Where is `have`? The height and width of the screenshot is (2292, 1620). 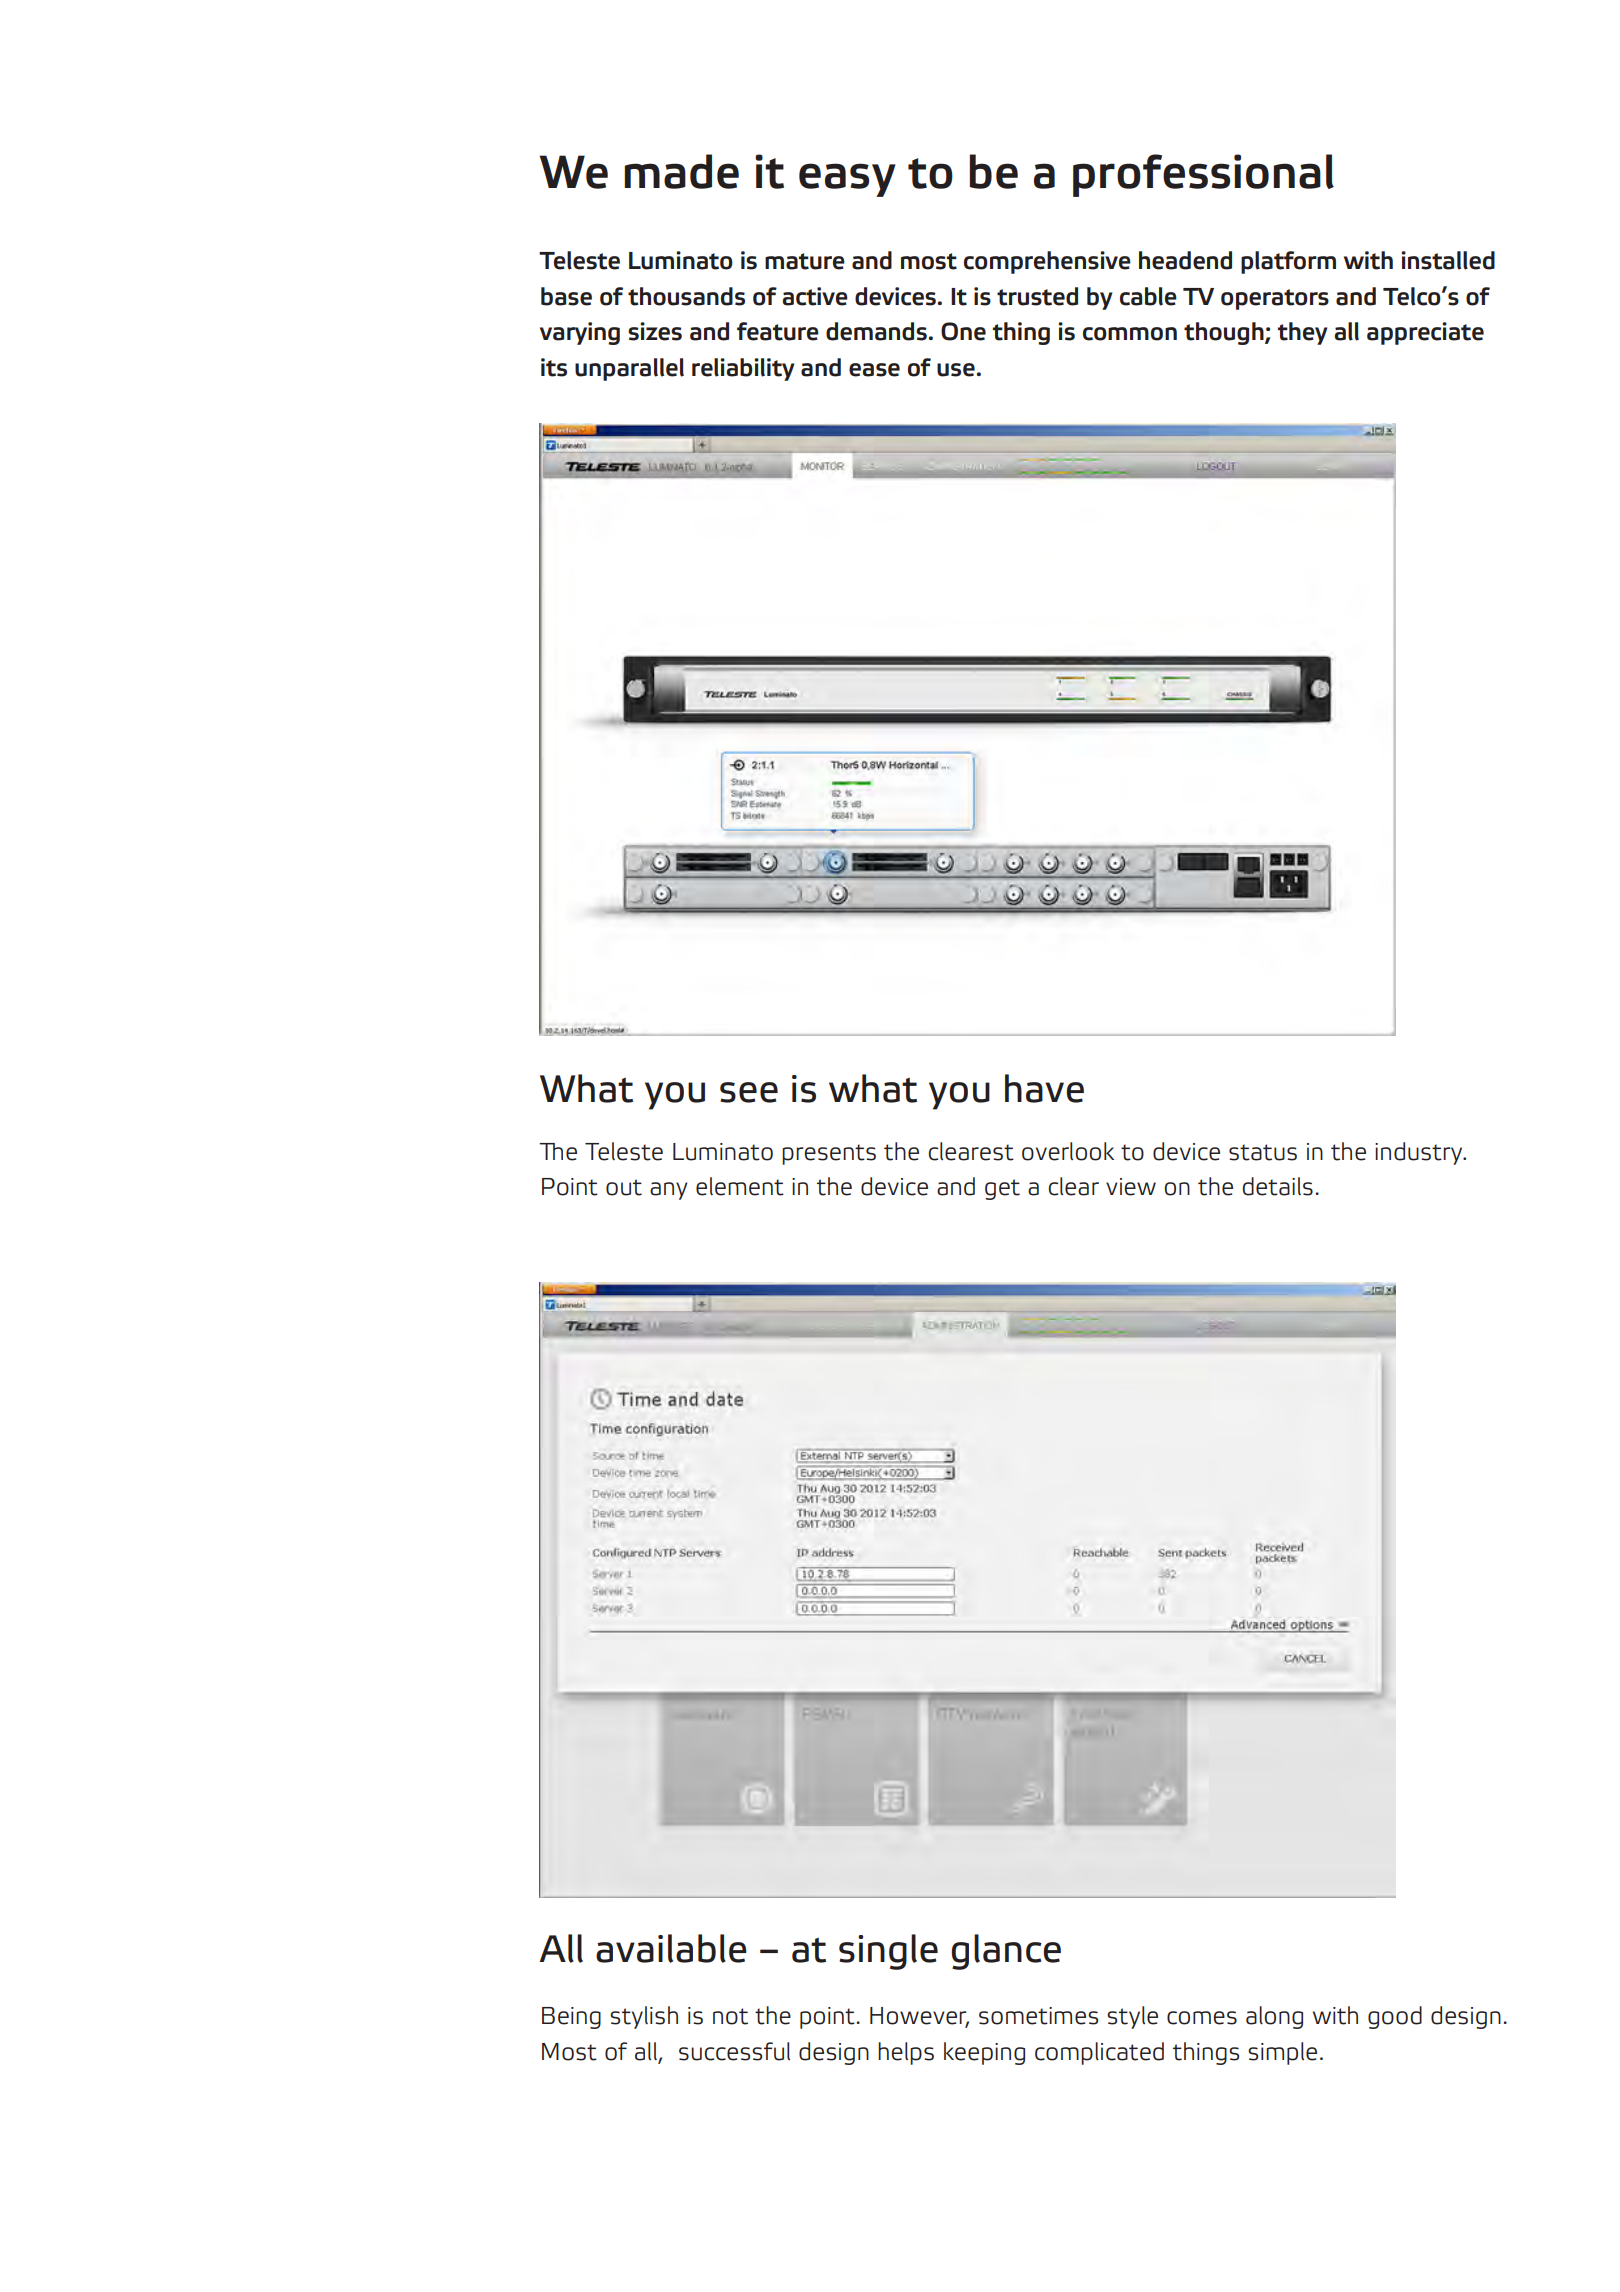 have is located at coordinates (1044, 1088).
